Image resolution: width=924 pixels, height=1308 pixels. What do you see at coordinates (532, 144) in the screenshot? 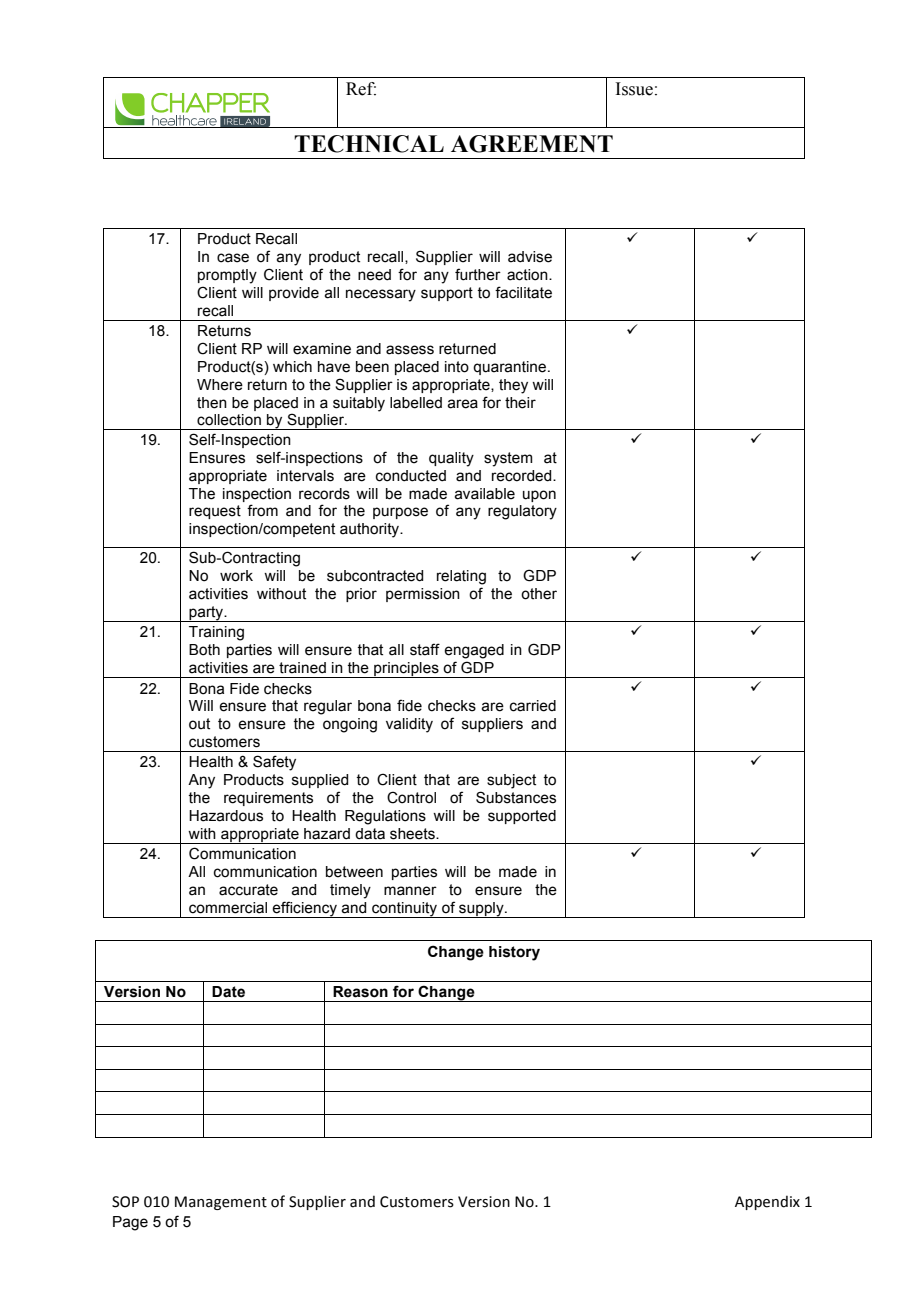
I see `AGREEMENT` at bounding box center [532, 144].
